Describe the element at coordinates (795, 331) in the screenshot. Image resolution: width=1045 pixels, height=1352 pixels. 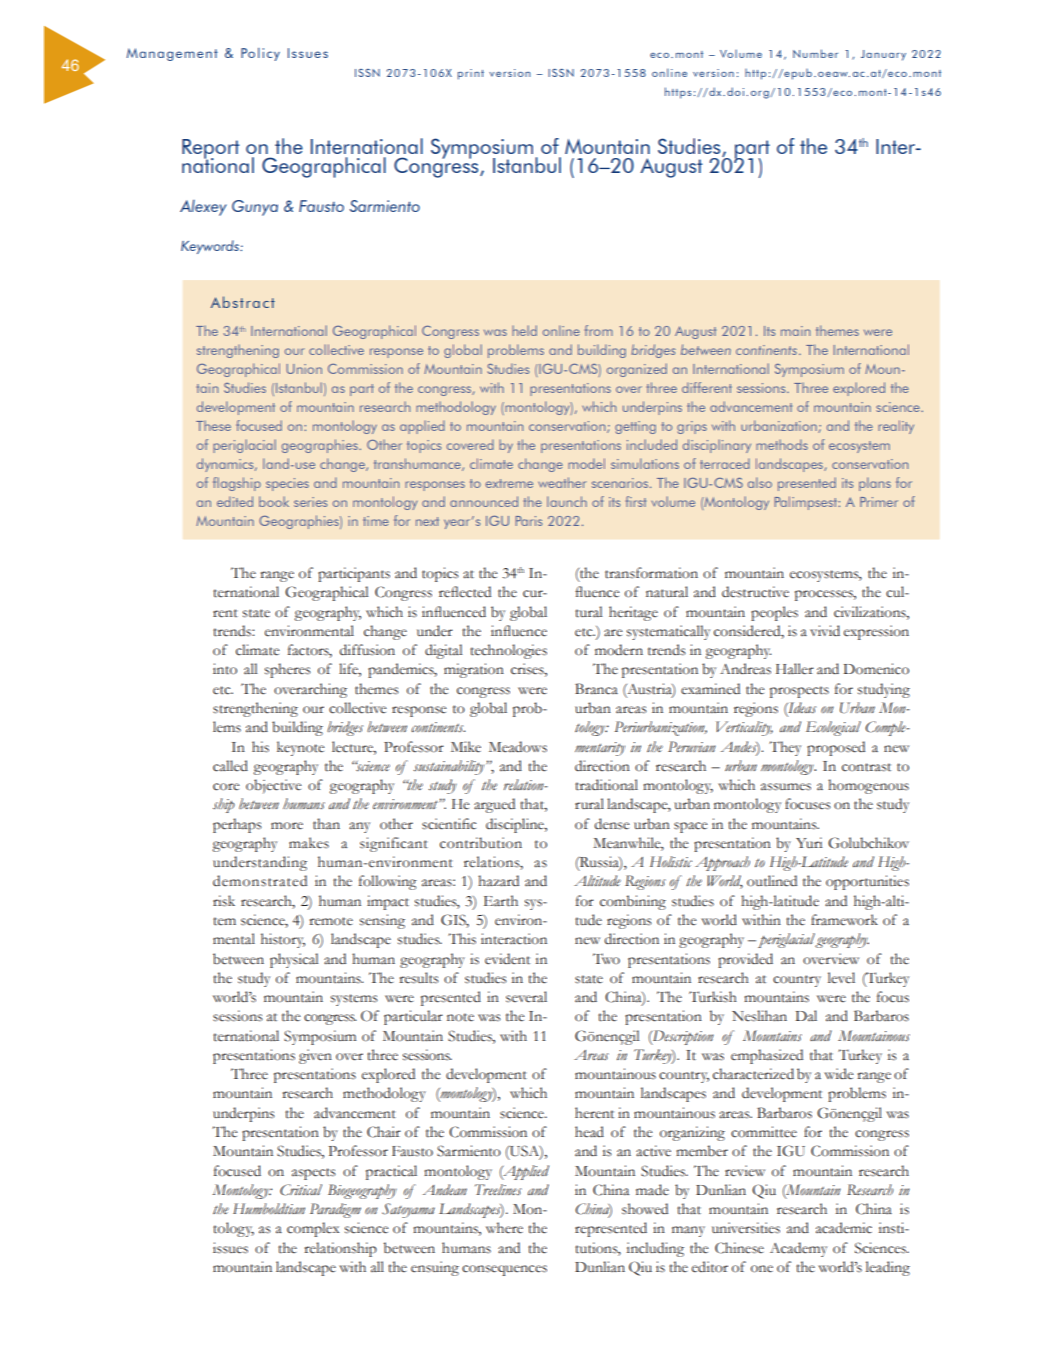
I see `main` at that location.
